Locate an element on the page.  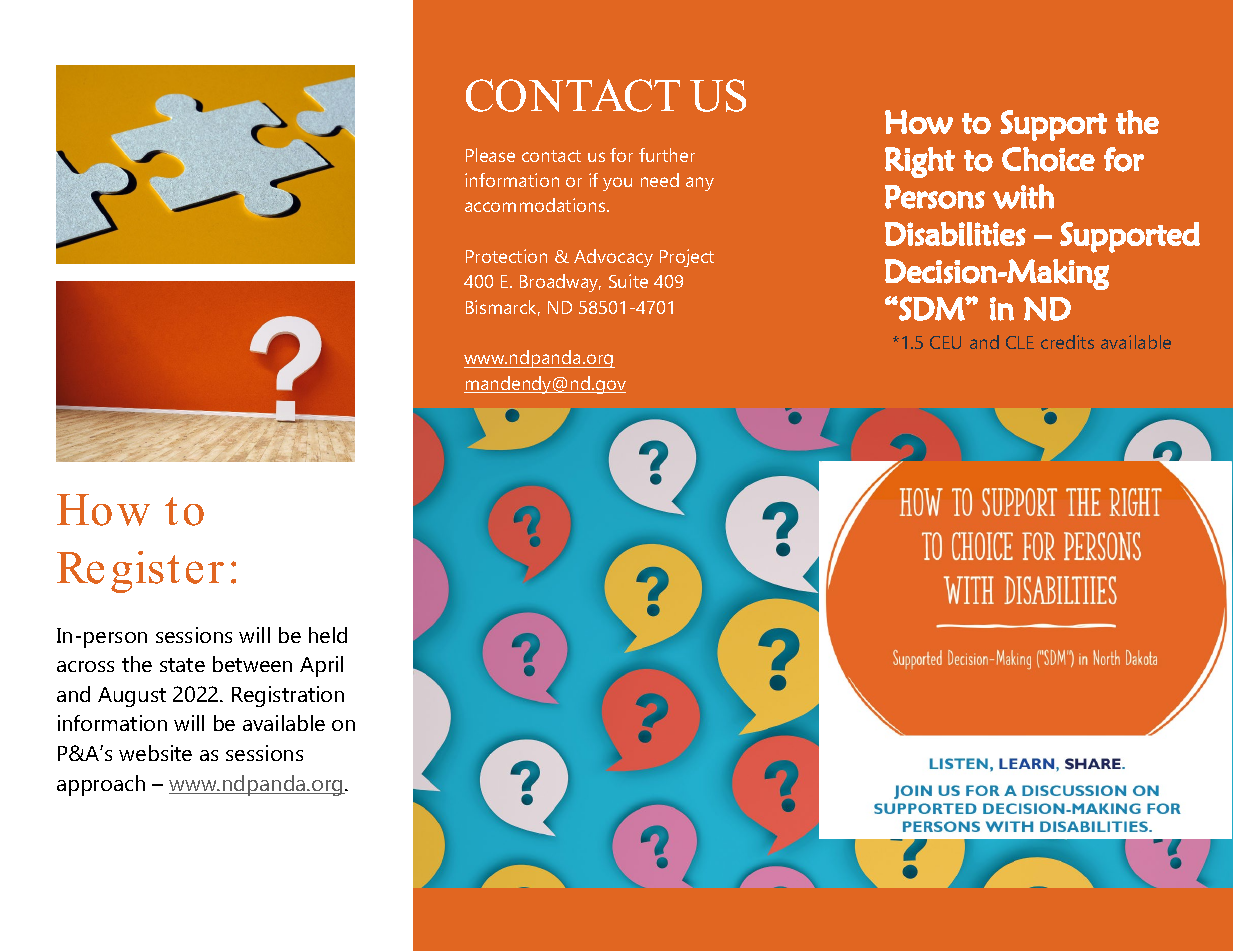
Broadway is located at coordinates (560, 283).
